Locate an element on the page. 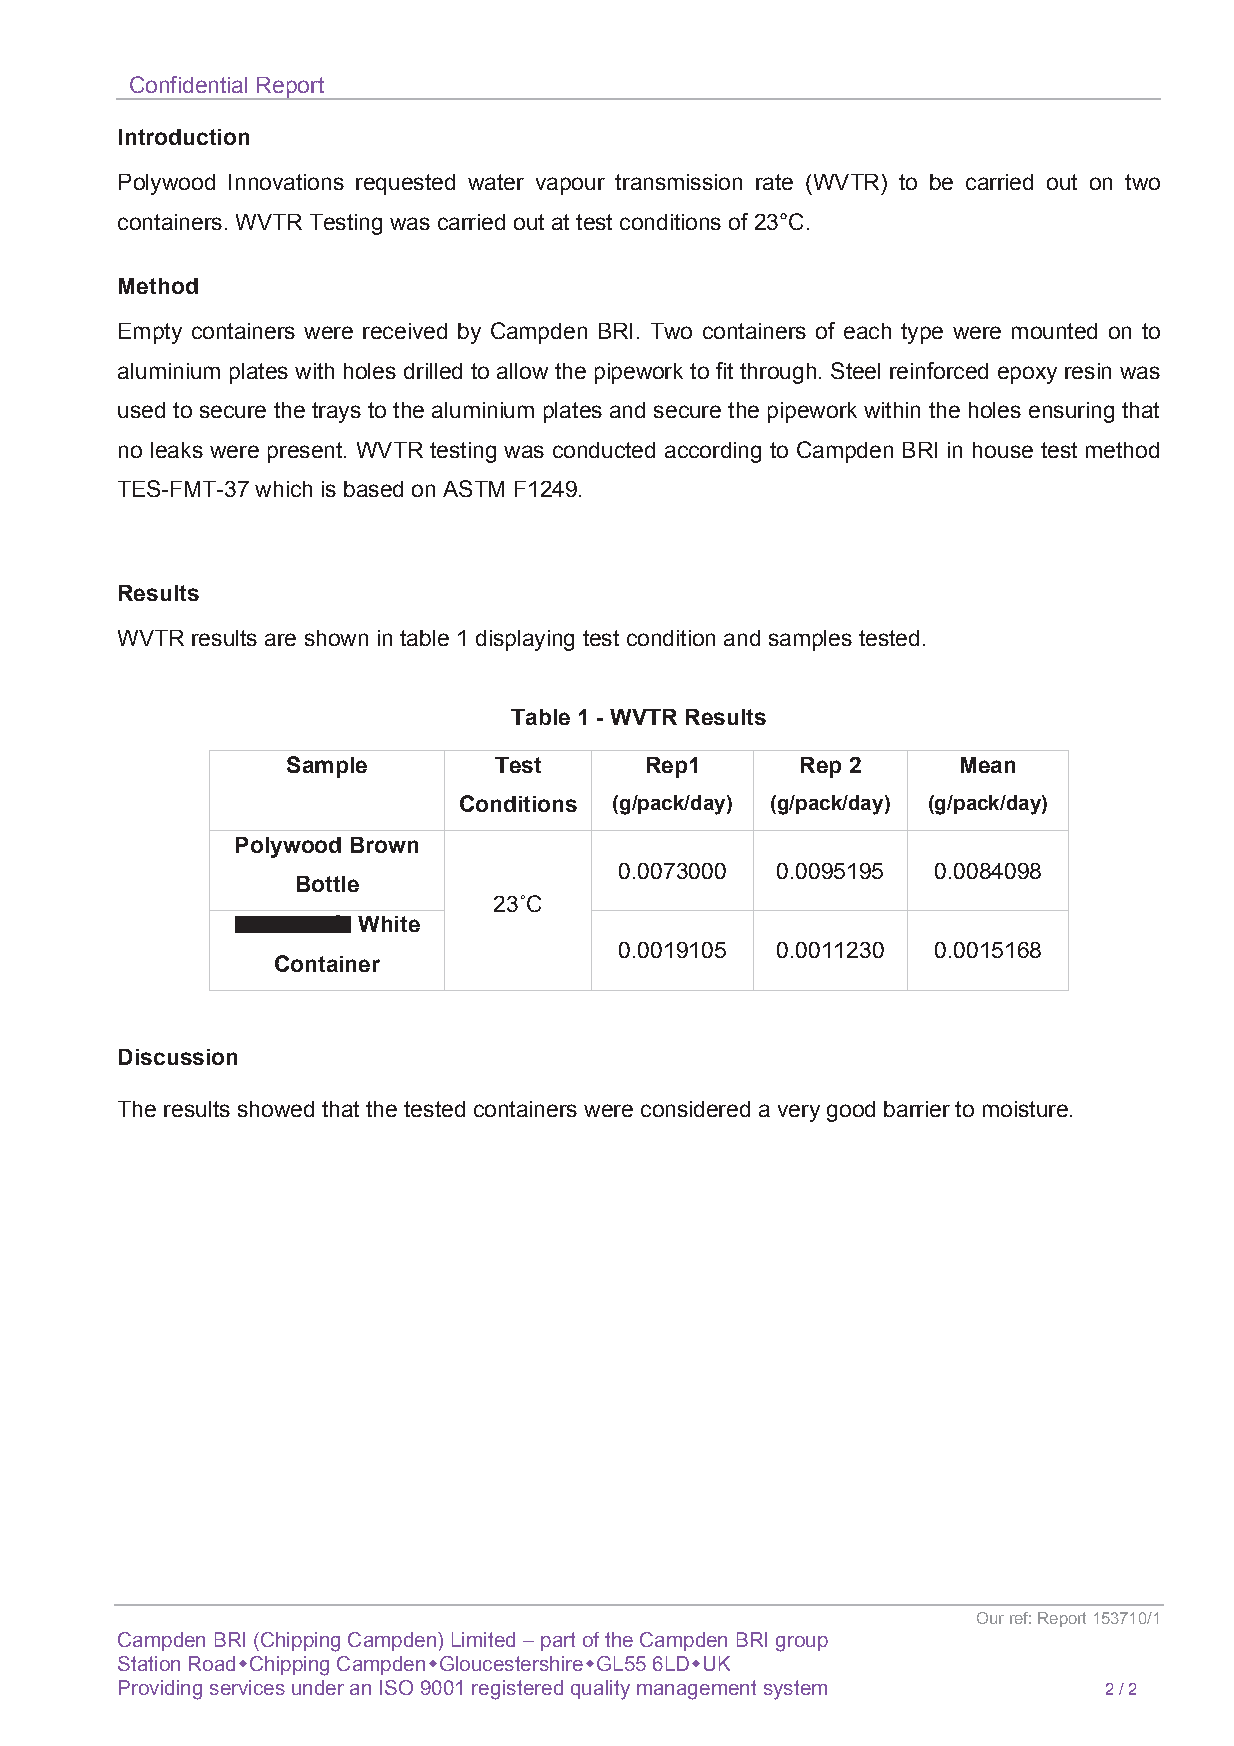 The height and width of the image is (1746, 1234). Discussion is located at coordinates (178, 1057).
